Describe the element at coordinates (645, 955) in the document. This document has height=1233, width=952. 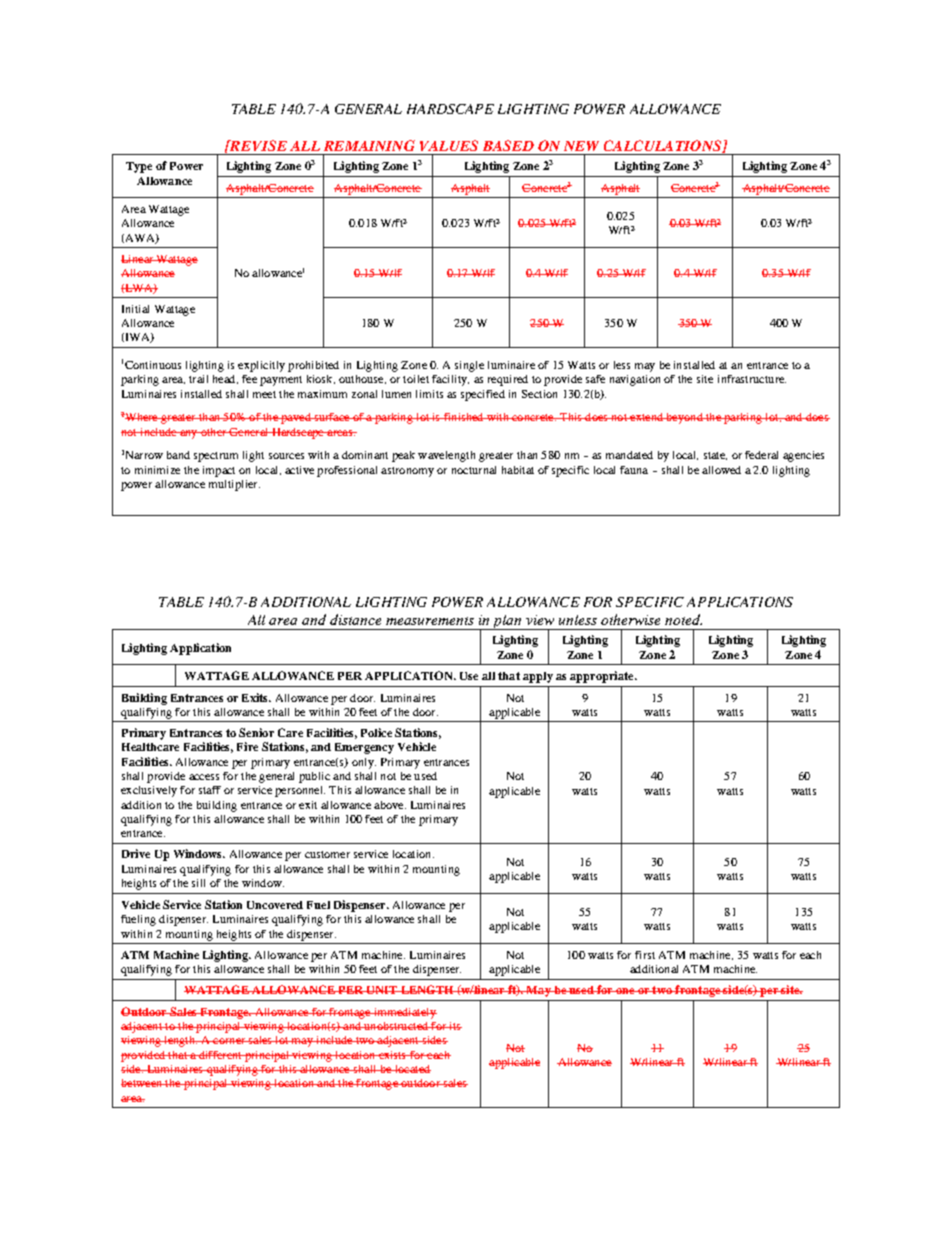
I see `first` at that location.
